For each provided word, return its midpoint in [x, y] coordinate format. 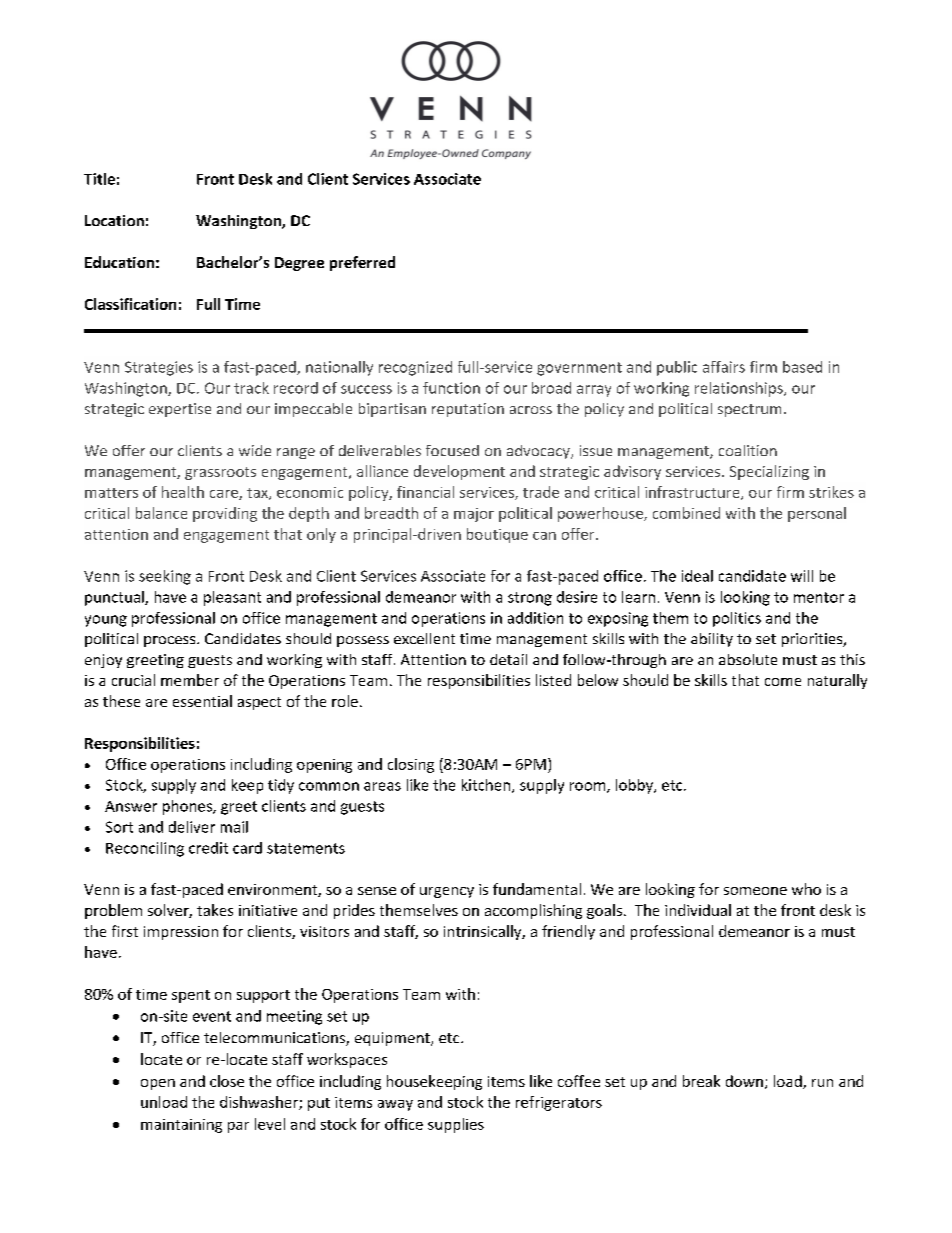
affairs [724, 367]
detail [508, 659]
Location [114, 220]
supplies [456, 1125]
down [744, 1081]
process [171, 641]
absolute [748, 659]
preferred [362, 263]
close [227, 1081]
